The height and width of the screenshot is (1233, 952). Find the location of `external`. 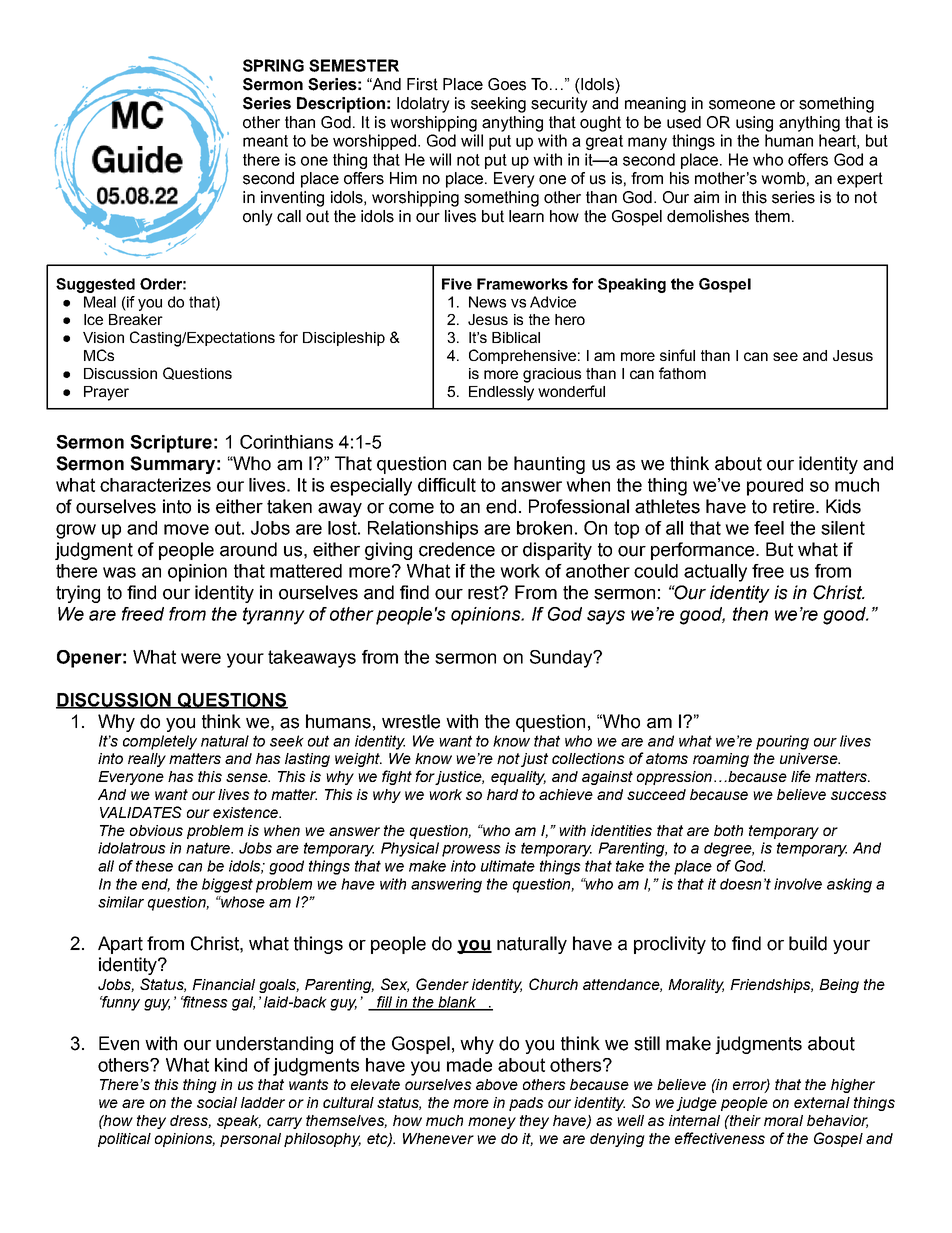

external is located at coordinates (822, 1102).
